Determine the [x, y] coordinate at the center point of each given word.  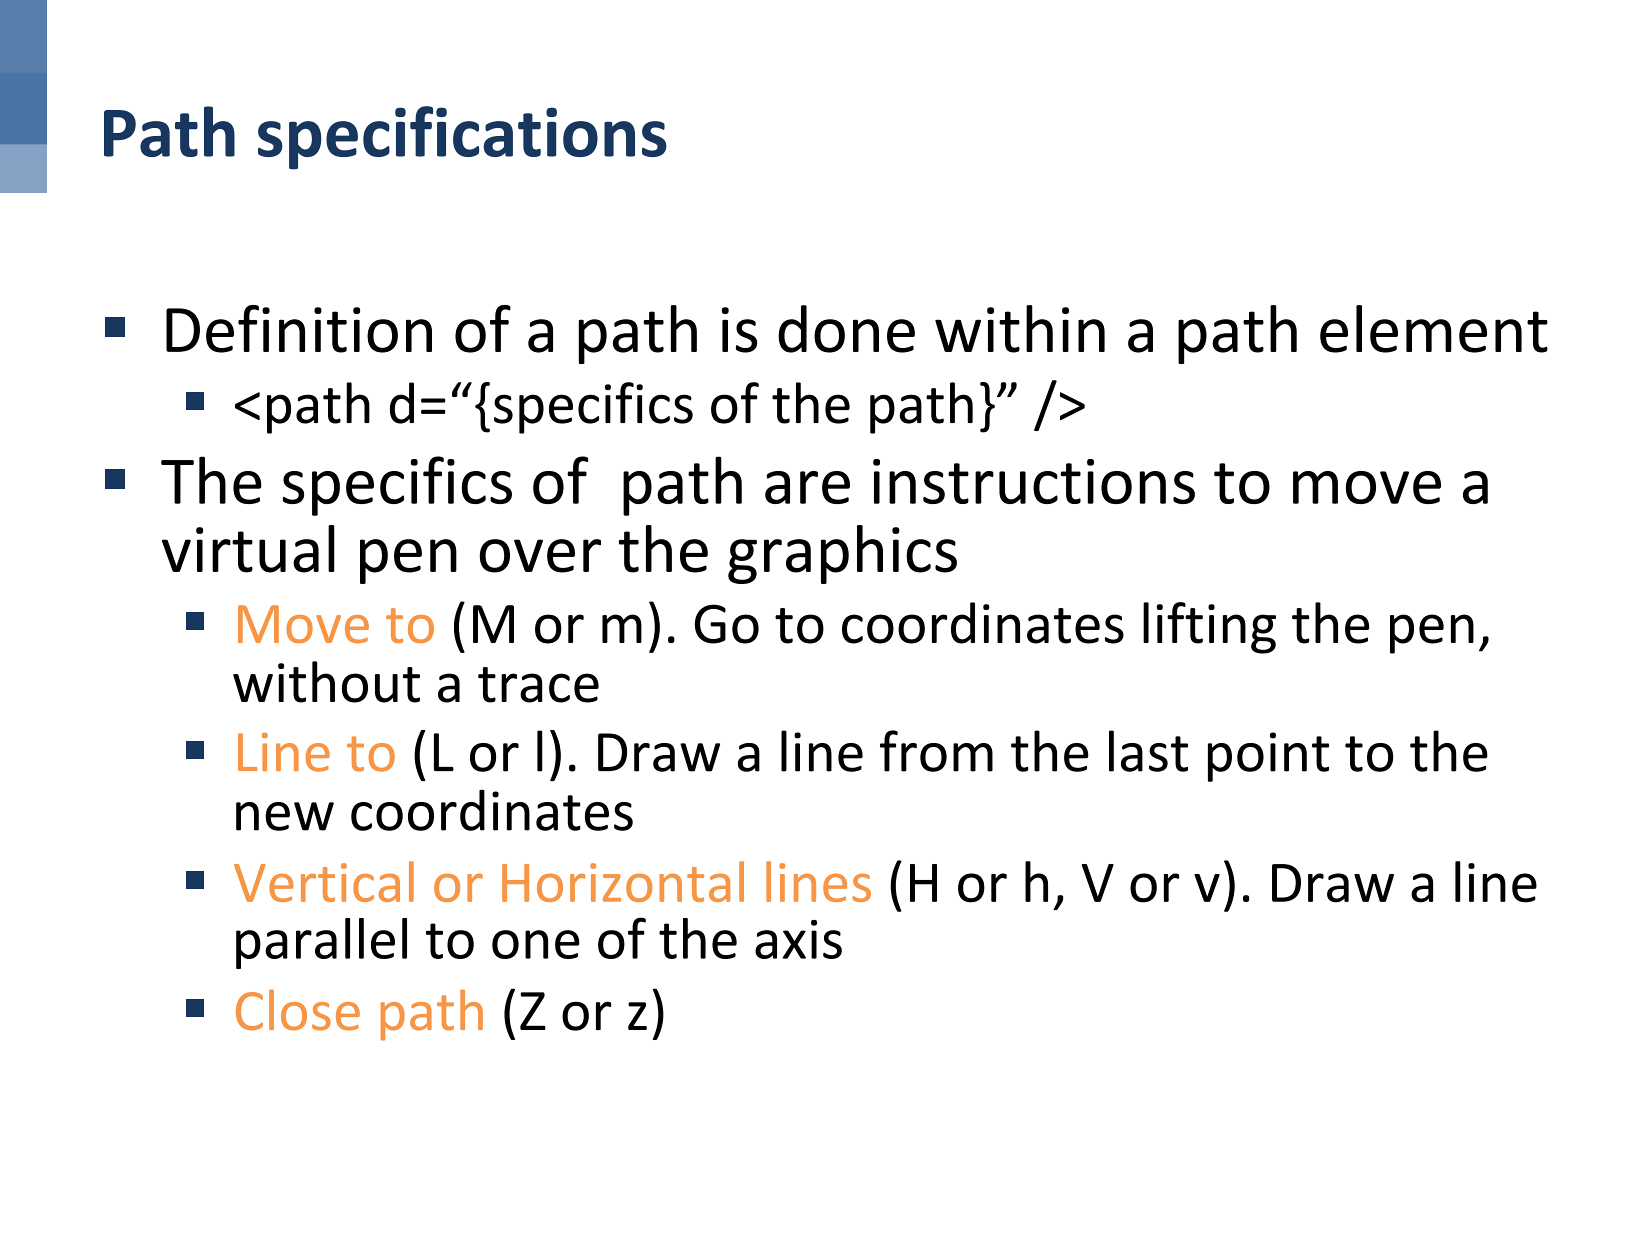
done [846, 329]
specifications [462, 138]
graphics [842, 554]
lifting [1209, 628]
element [1434, 329]
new [285, 816]
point [1268, 757]
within [1020, 329]
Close [298, 1010]
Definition [299, 329]
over [540, 556]
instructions [1034, 481]
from [936, 751]
